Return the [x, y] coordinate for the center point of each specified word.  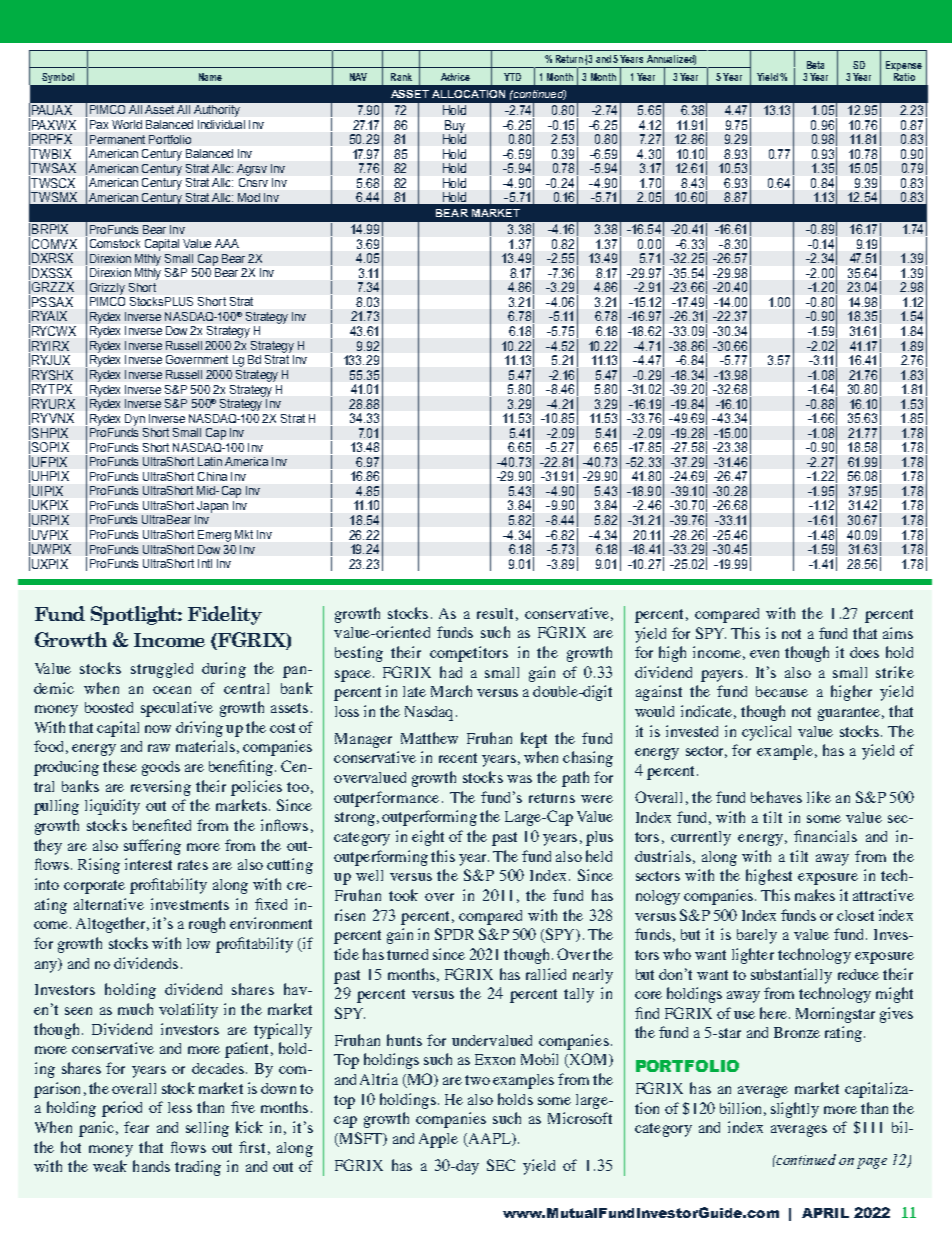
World [127, 124]
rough [207, 925]
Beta [815, 65]
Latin [210, 461]
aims [898, 633]
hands [151, 1166]
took [403, 895]
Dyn [135, 420]
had [451, 672]
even [764, 654]
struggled [162, 670]
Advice [455, 77]
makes [815, 895]
